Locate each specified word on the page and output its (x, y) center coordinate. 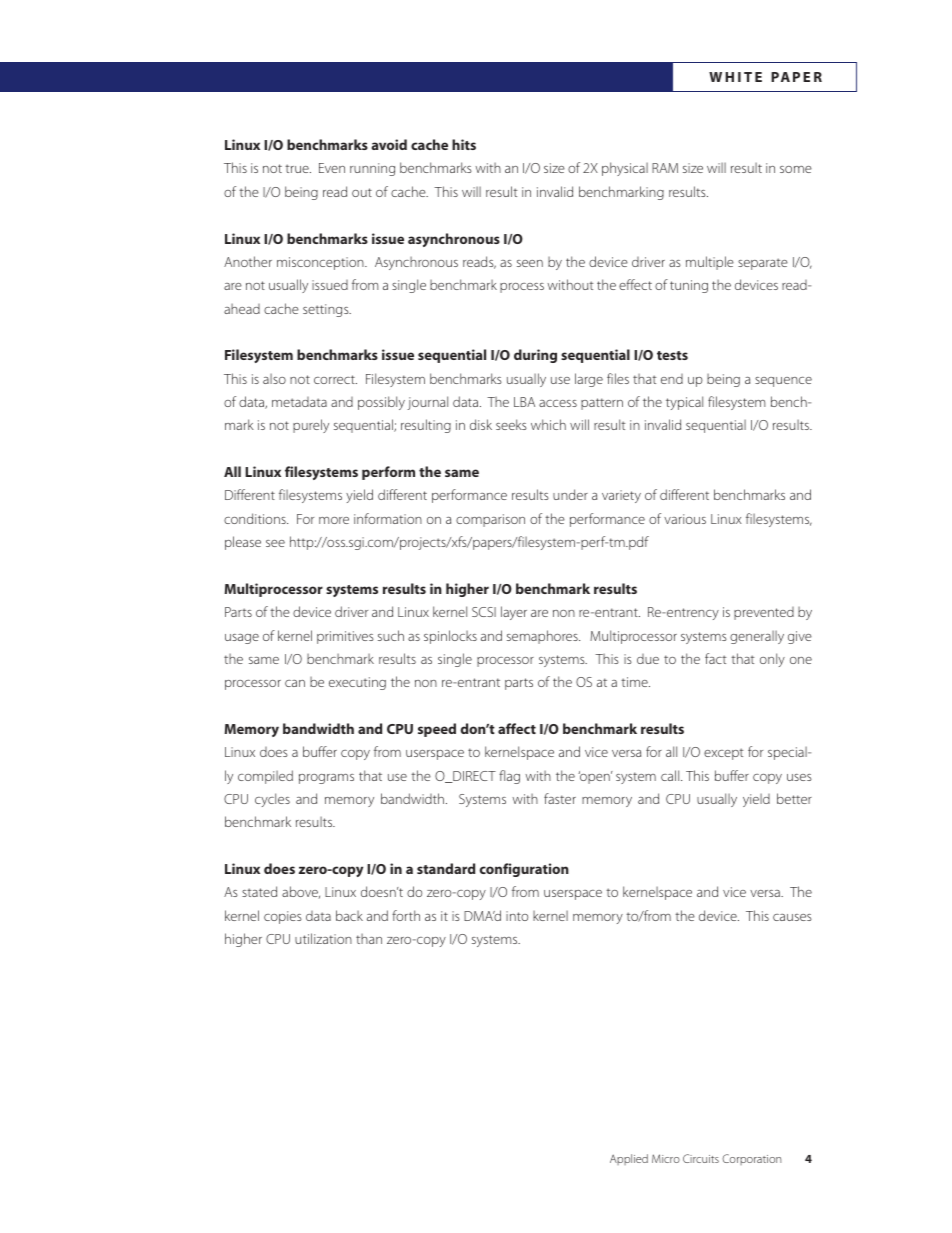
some (796, 169)
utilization (323, 938)
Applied (629, 1159)
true (298, 168)
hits (464, 144)
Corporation (751, 1159)
